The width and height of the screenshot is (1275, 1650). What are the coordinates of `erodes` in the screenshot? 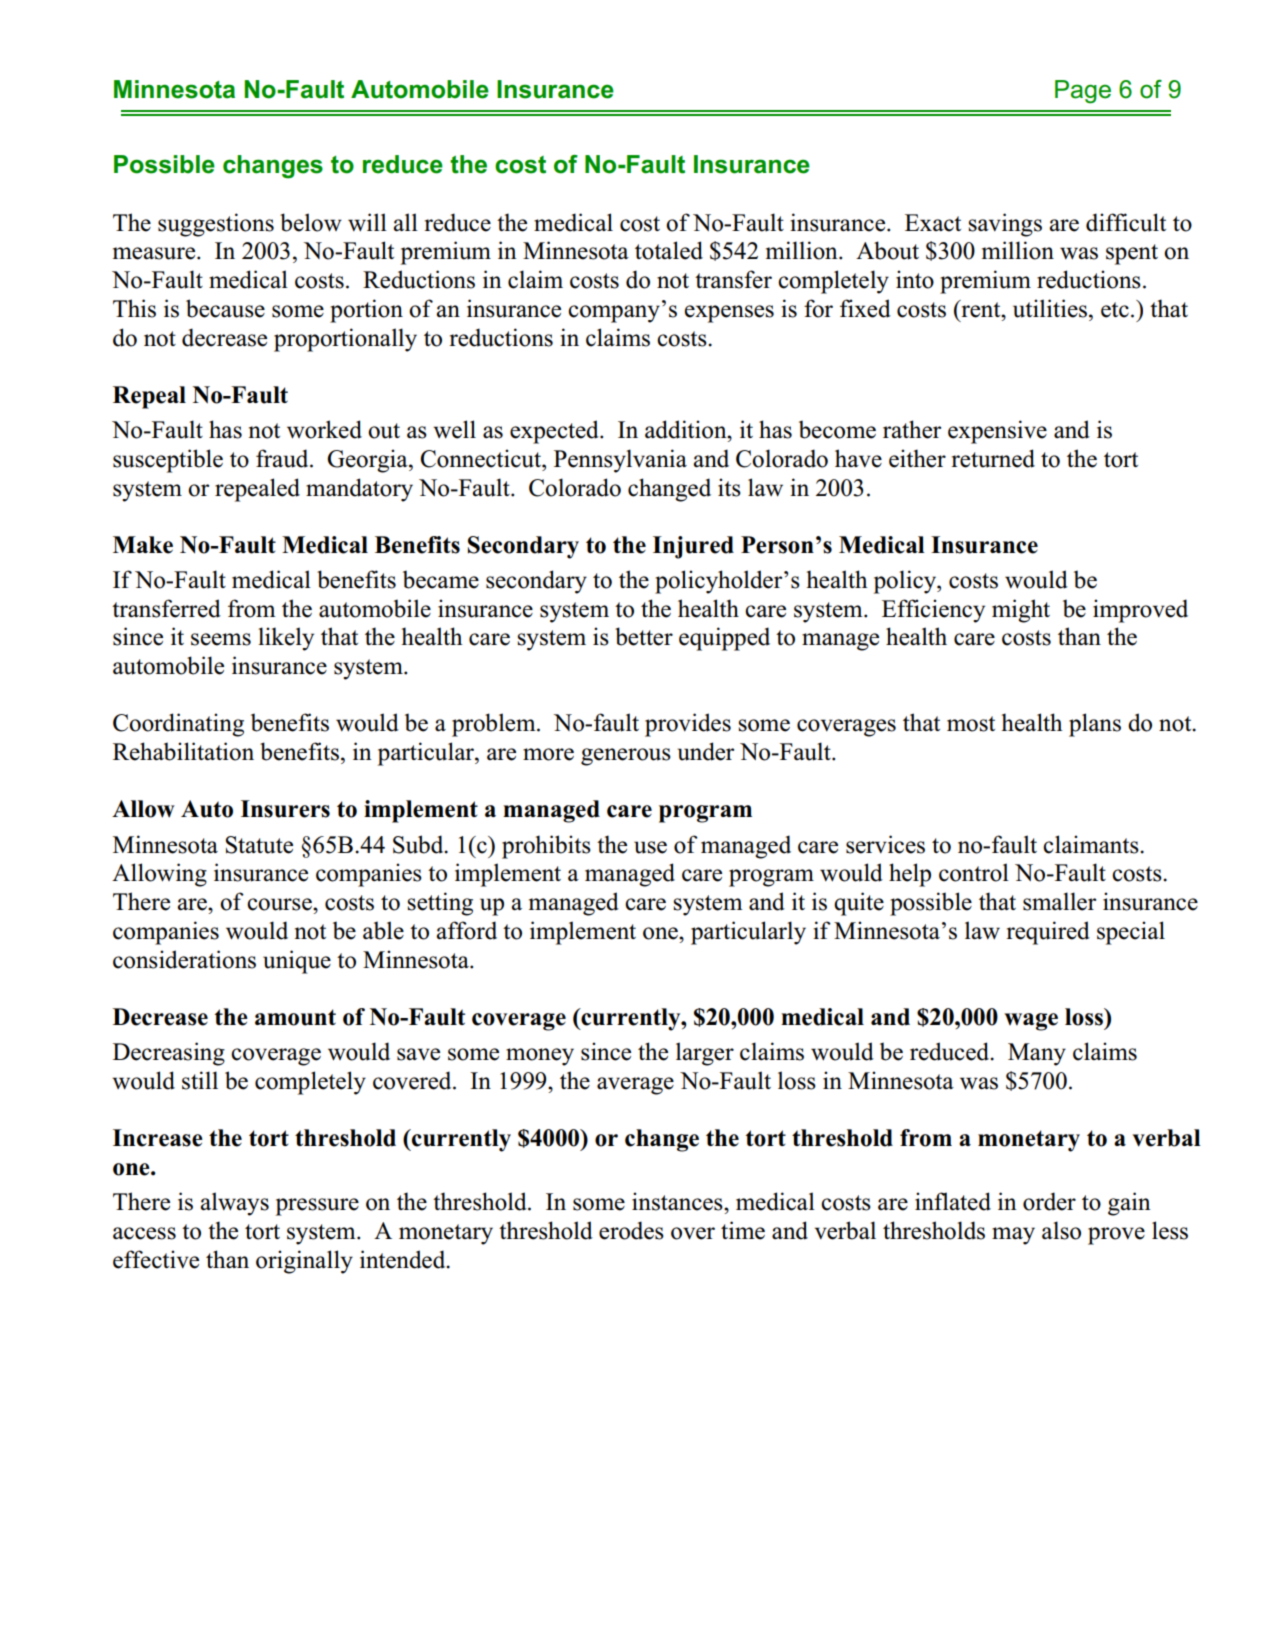 It's located at (631, 1230).
